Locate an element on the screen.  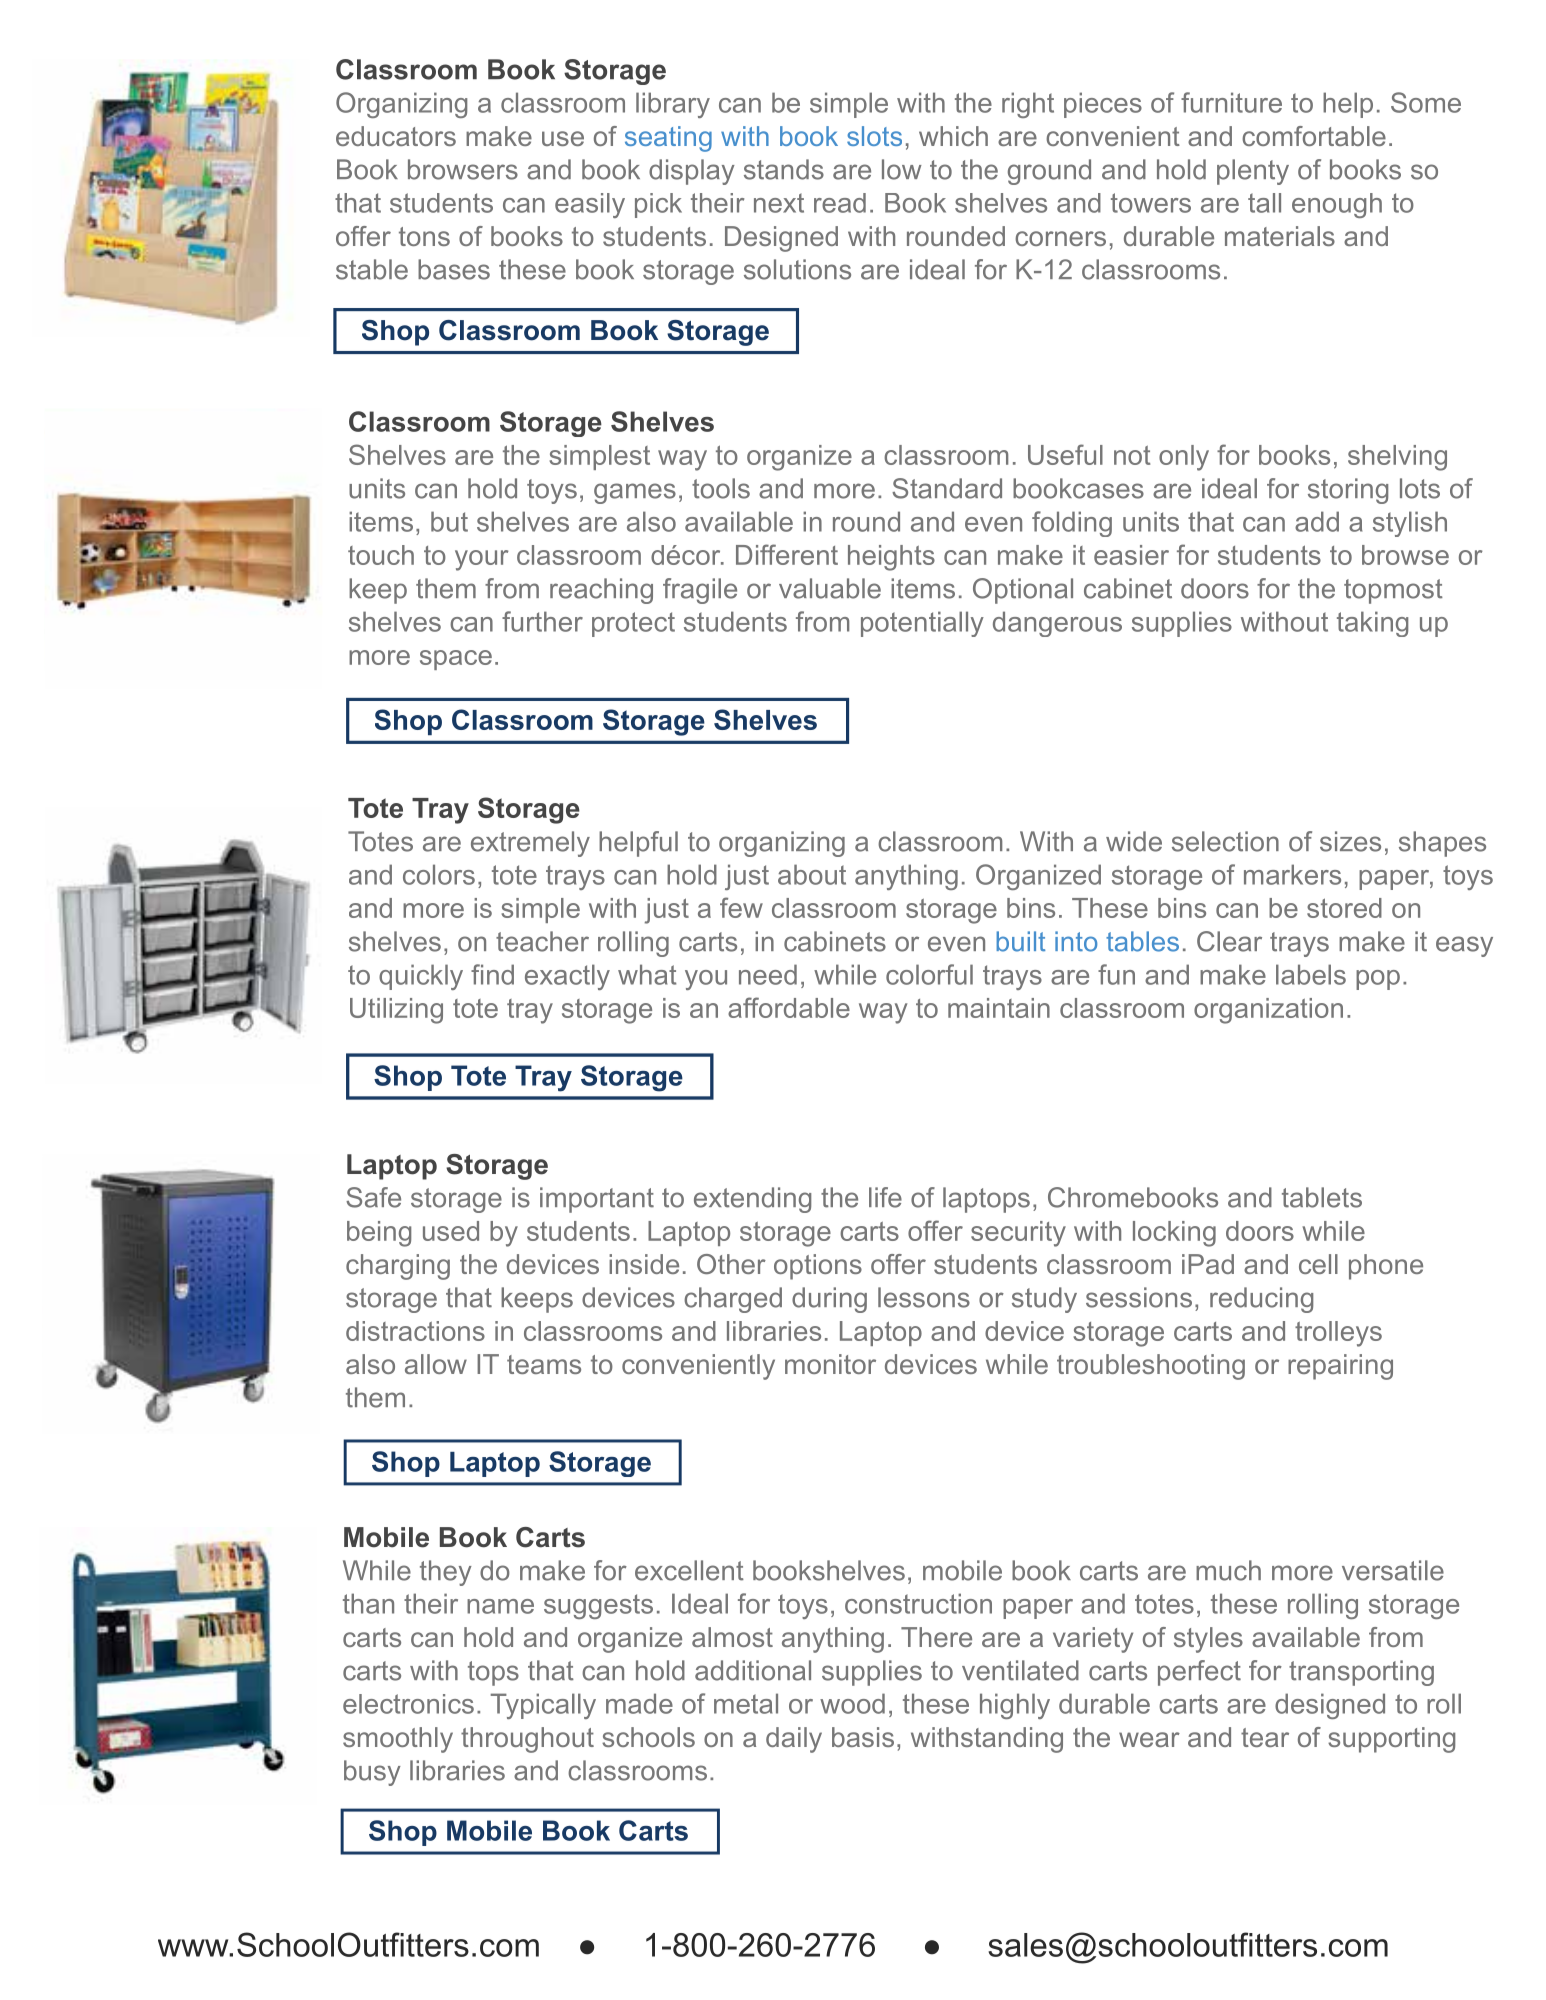
basis is located at coordinates (863, 1737).
